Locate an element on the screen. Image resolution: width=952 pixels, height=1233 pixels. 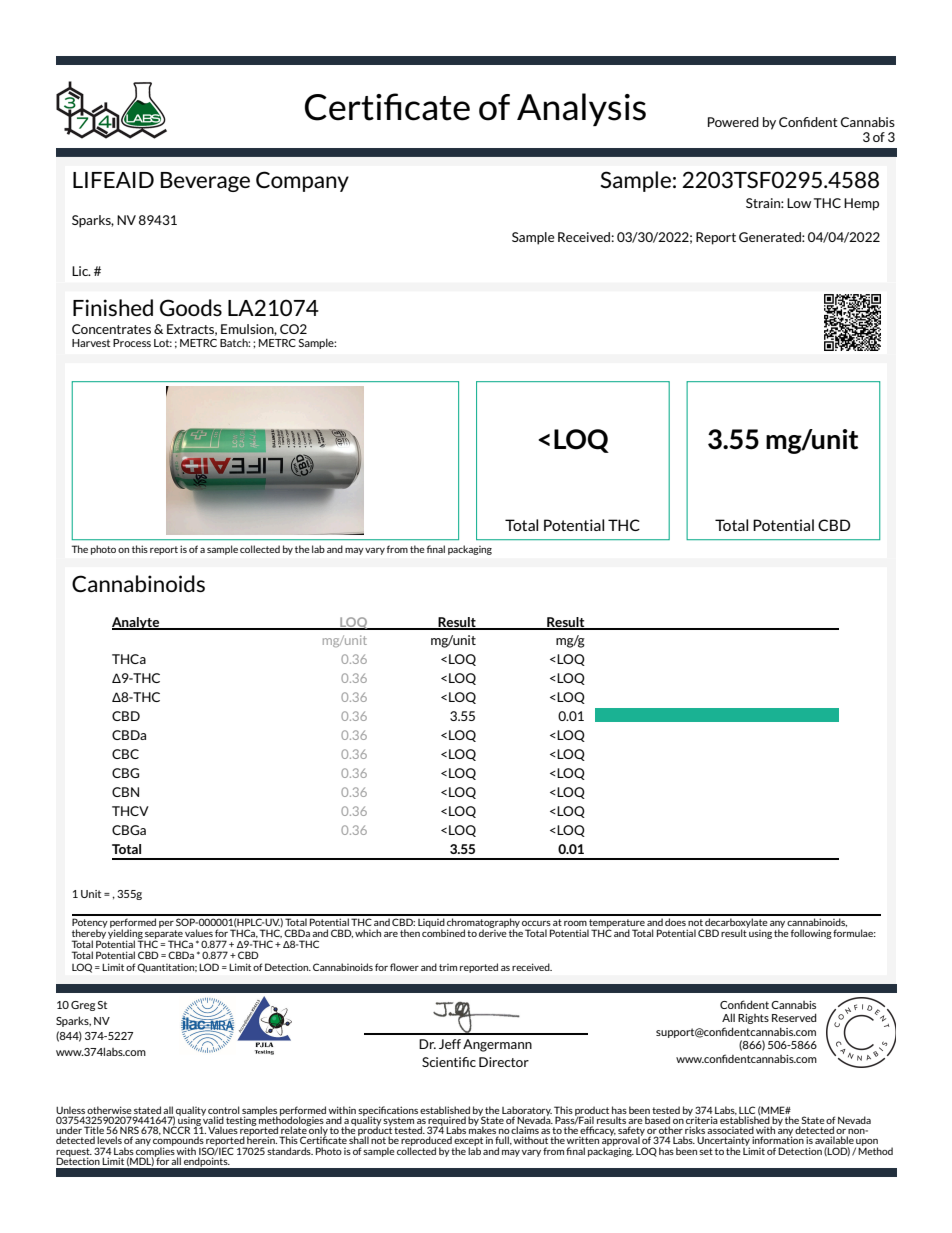
room is located at coordinates (575, 923).
